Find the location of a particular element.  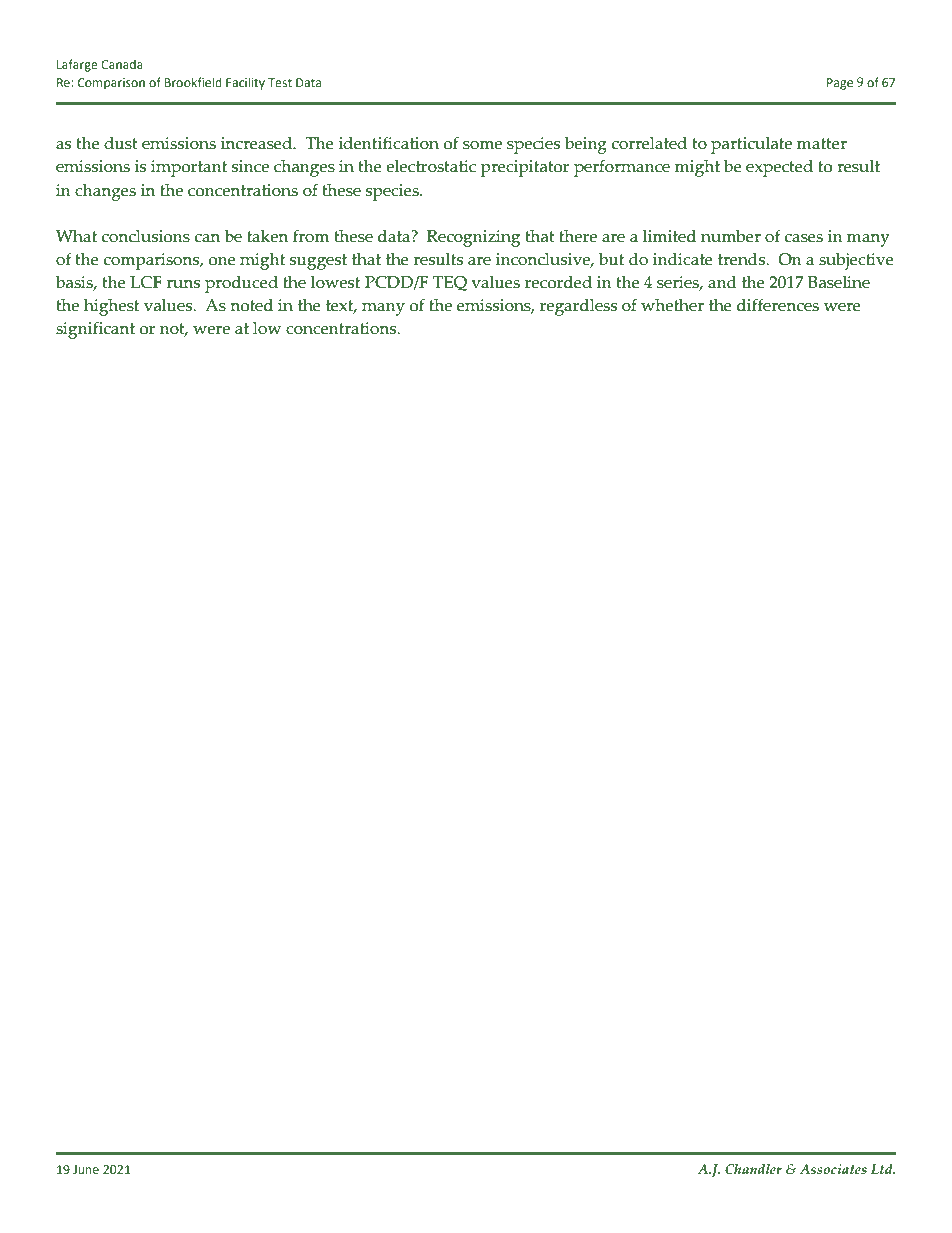

June is located at coordinates (86, 1169).
